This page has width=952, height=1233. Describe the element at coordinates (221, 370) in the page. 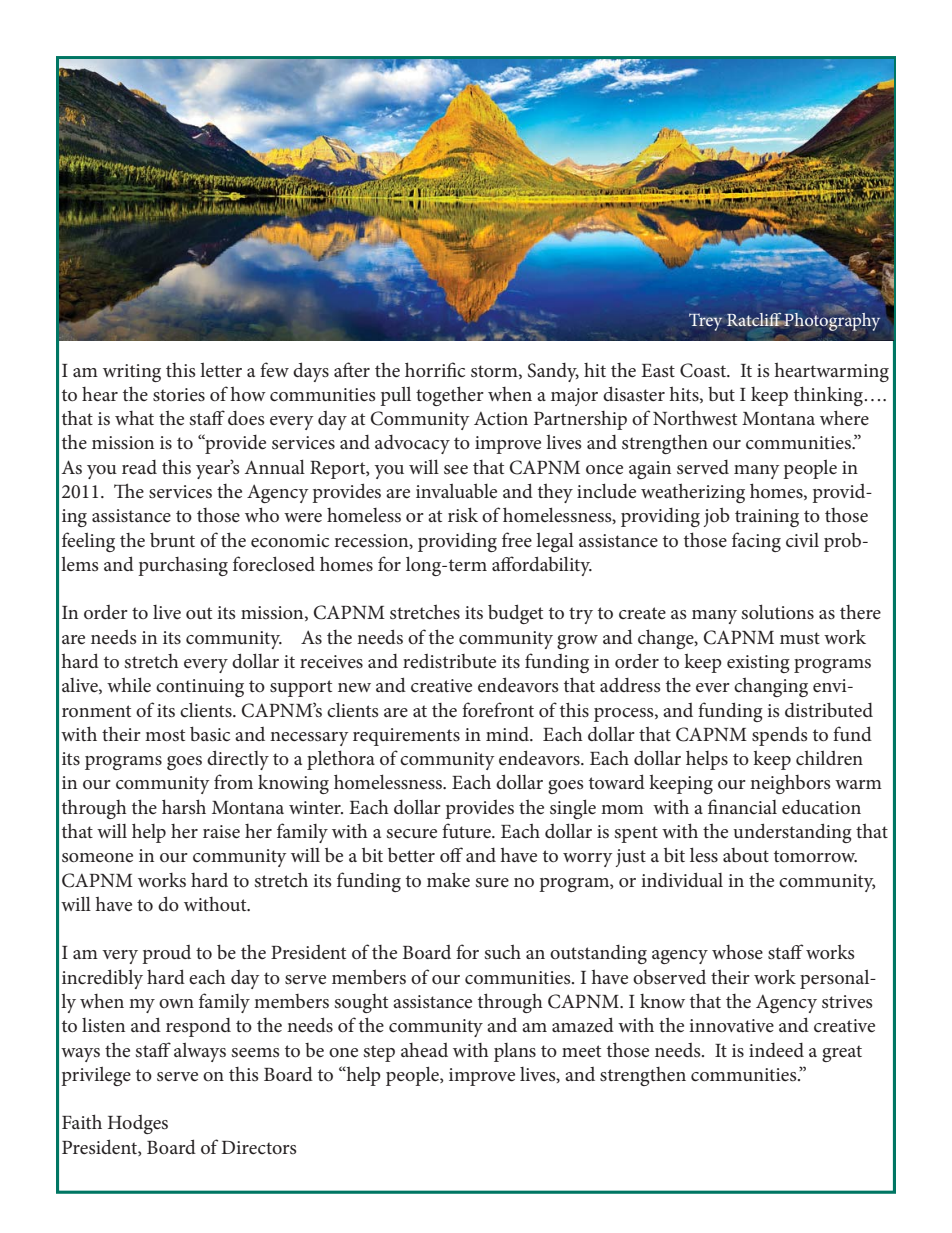

I see `letter` at that location.
